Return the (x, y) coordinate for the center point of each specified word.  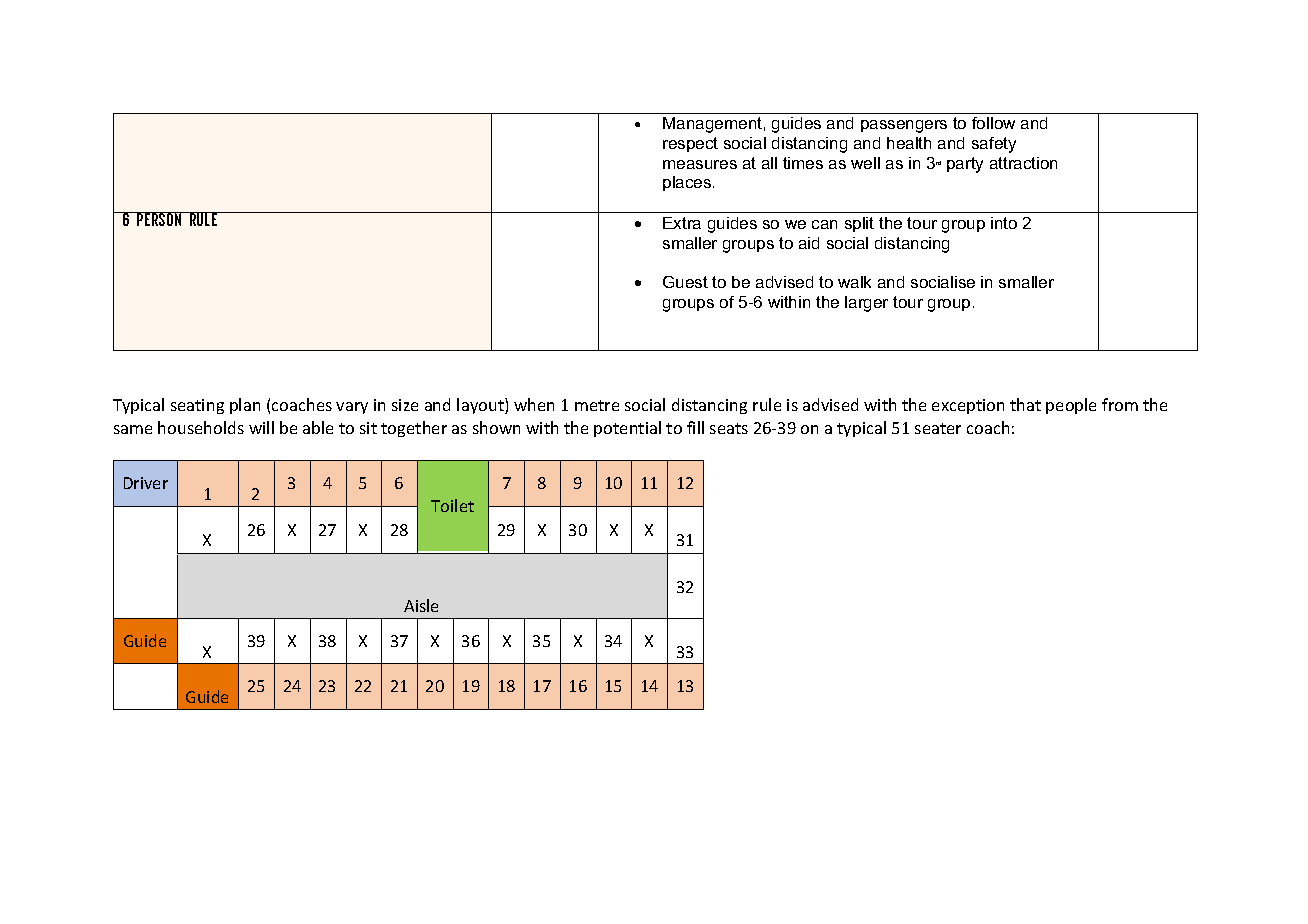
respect (690, 144)
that (1025, 404)
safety (994, 145)
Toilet (452, 505)
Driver (146, 483)
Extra (682, 223)
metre (597, 405)
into (1004, 223)
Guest (685, 282)
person (159, 219)
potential (627, 429)
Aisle (421, 605)
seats (729, 428)
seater (938, 428)
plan (245, 406)
